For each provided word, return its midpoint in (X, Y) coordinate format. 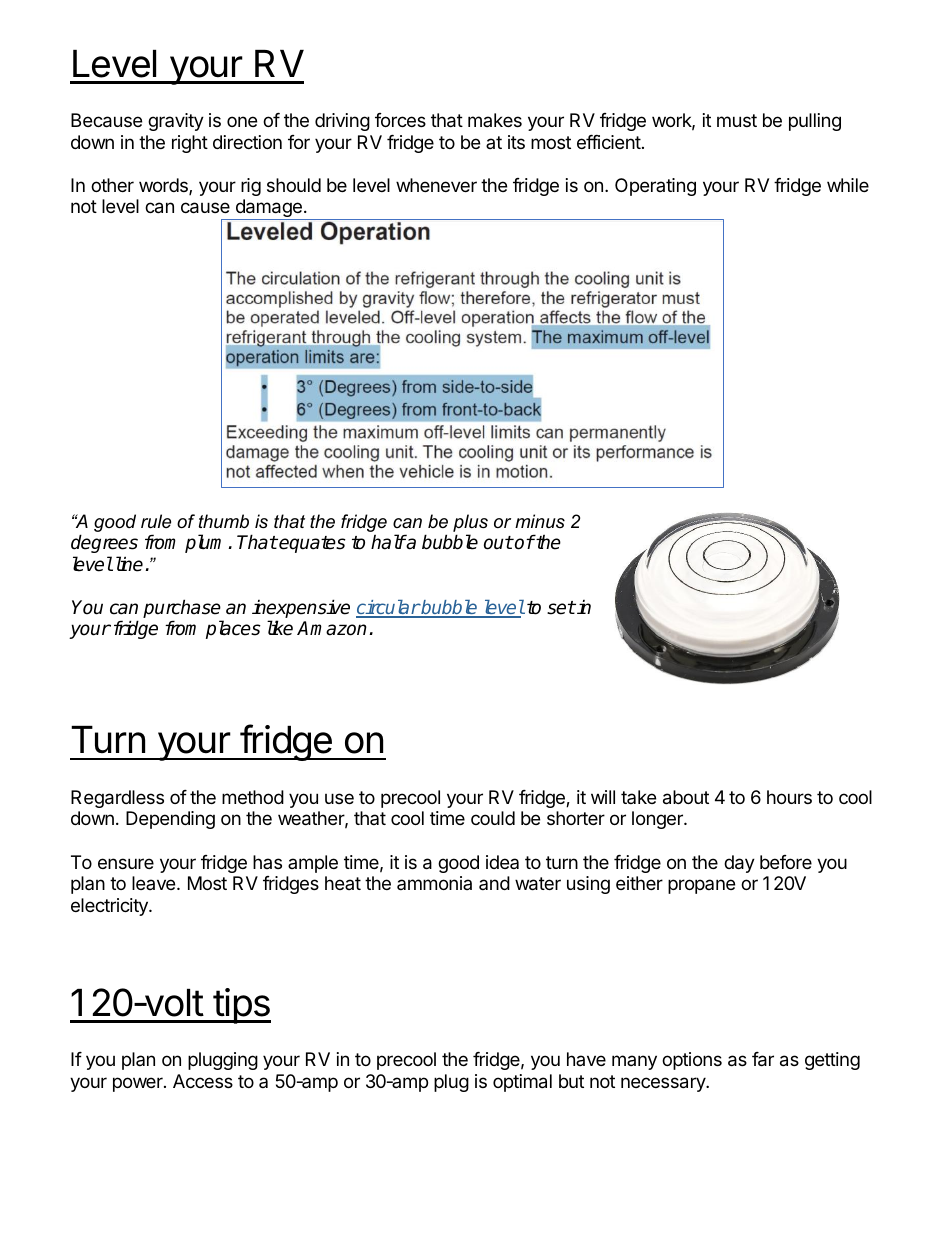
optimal (522, 1083)
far (763, 1059)
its (516, 142)
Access (203, 1081)
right (190, 144)
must (737, 120)
